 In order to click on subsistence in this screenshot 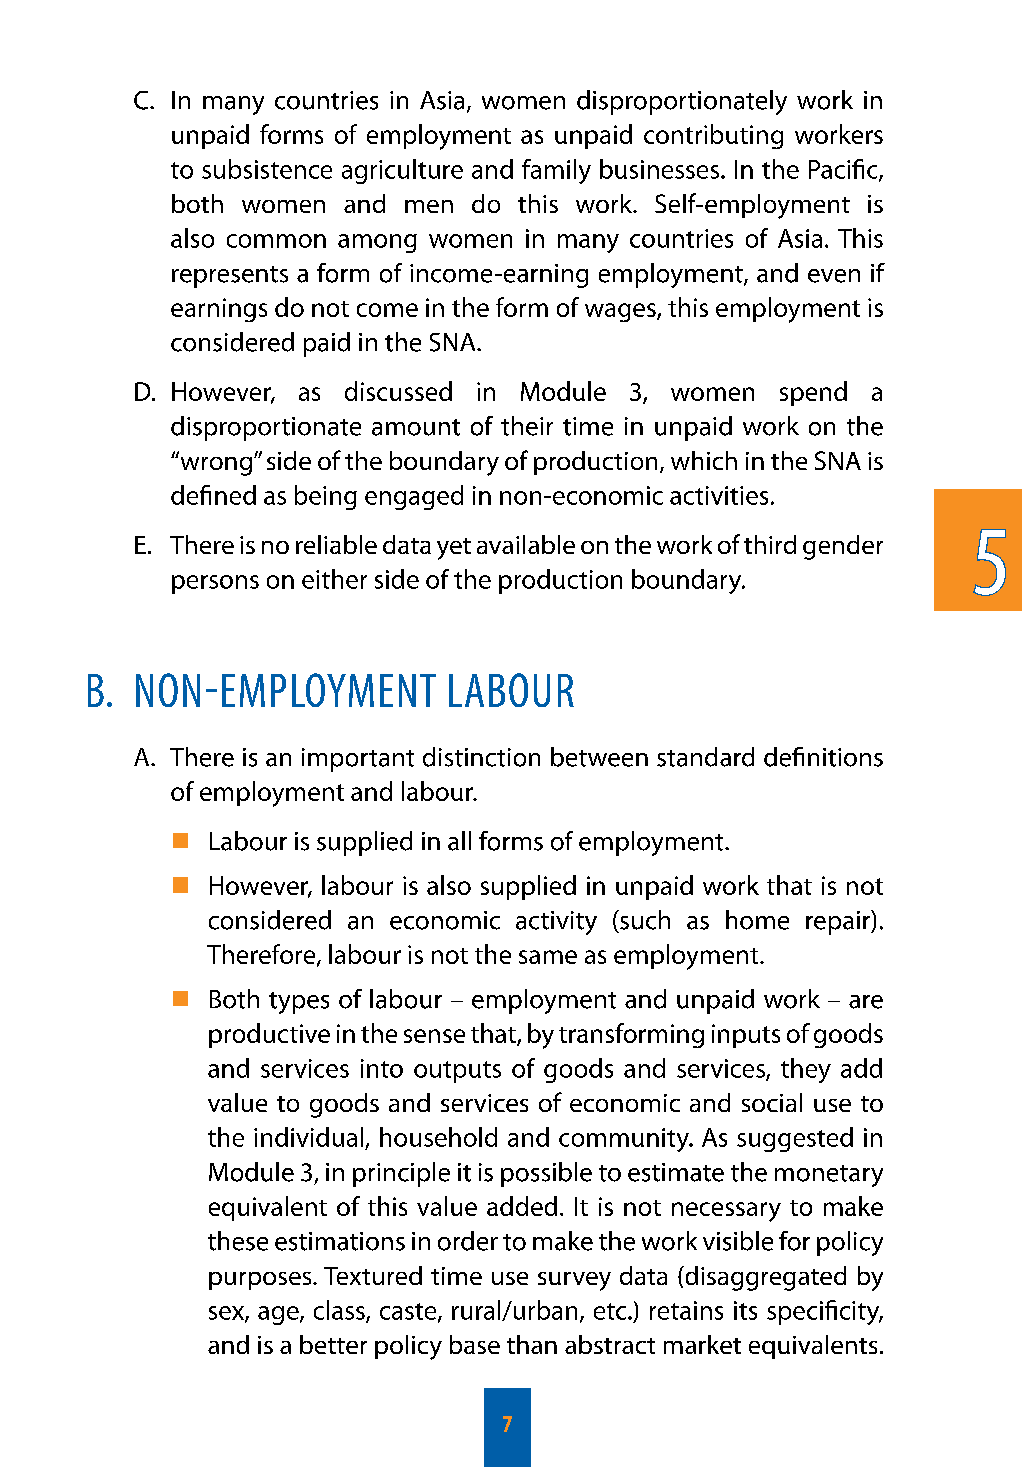, I will do `click(267, 169)`.
